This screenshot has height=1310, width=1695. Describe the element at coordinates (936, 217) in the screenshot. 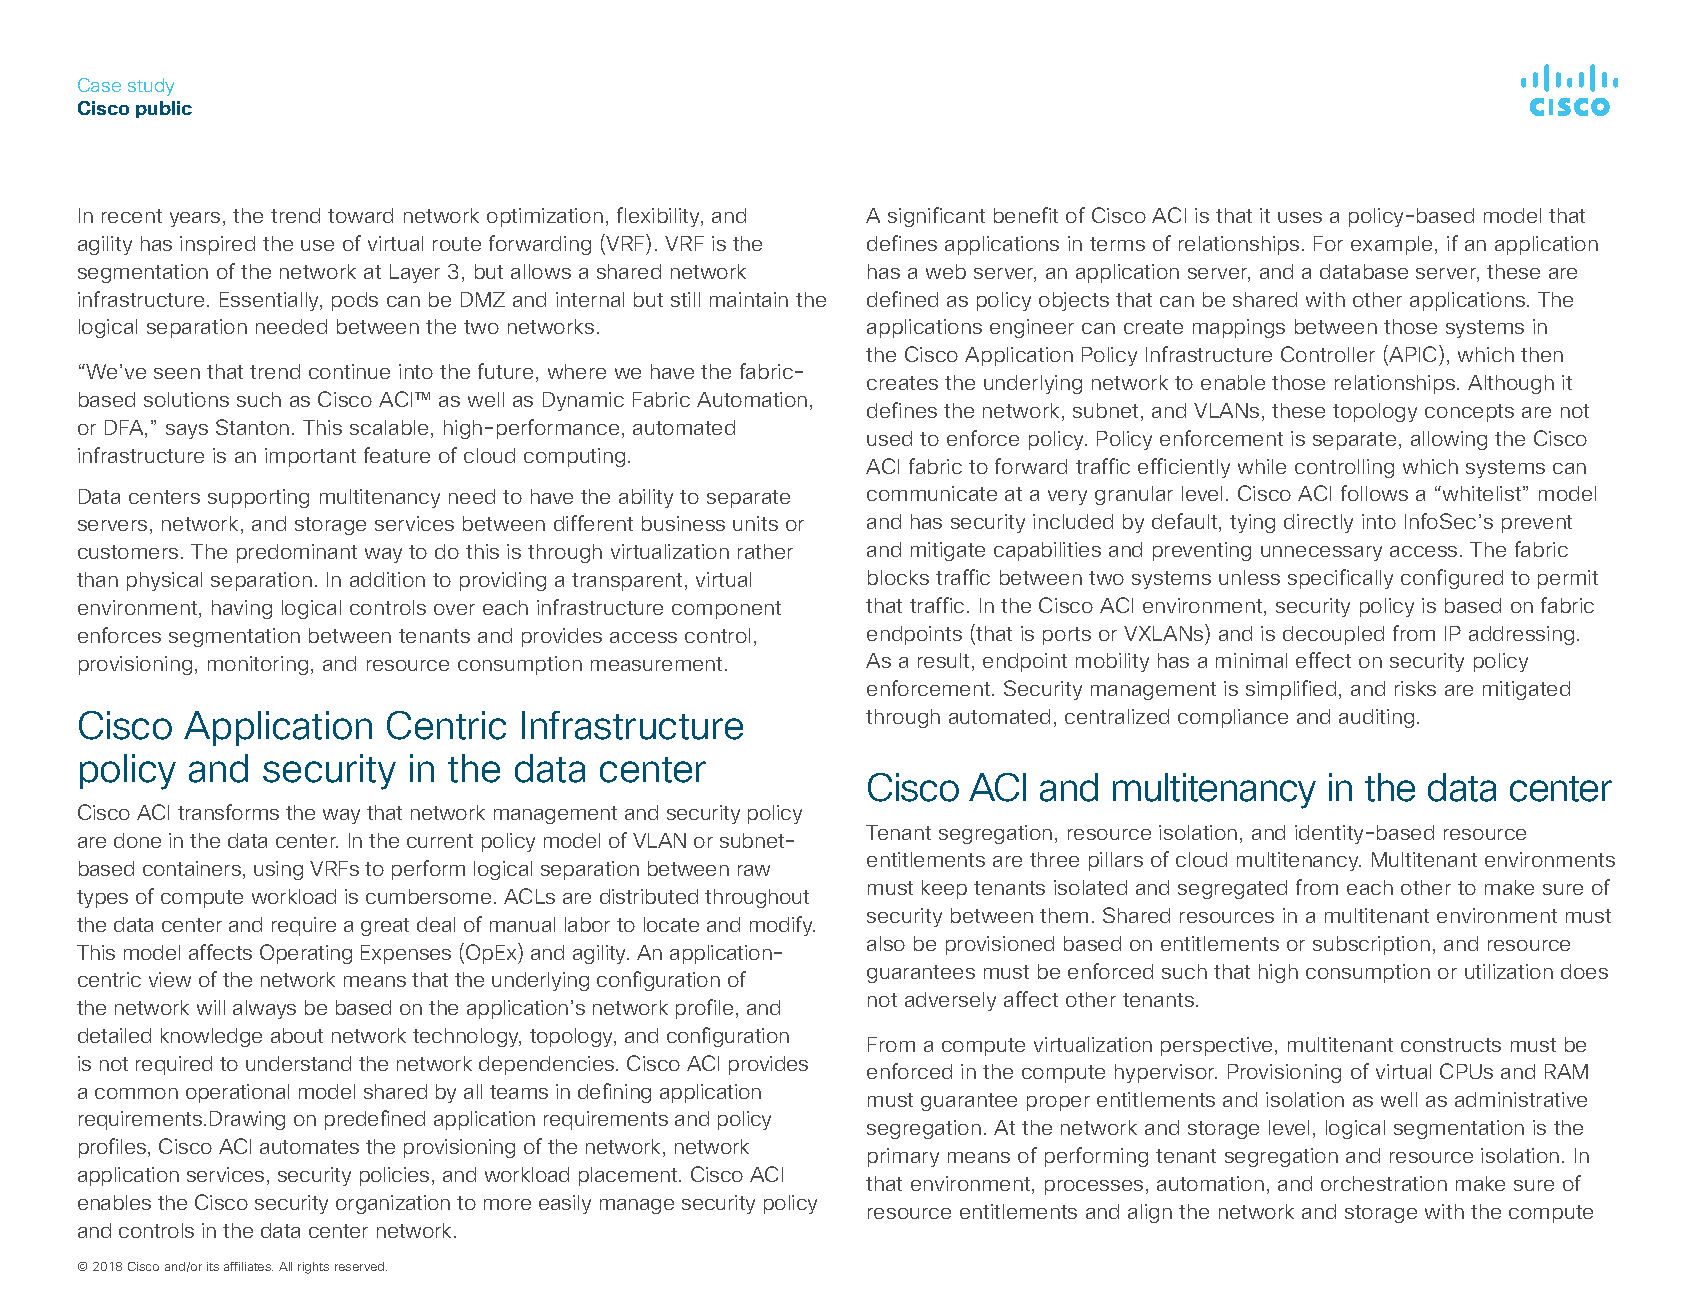

I see `significant` at that location.
